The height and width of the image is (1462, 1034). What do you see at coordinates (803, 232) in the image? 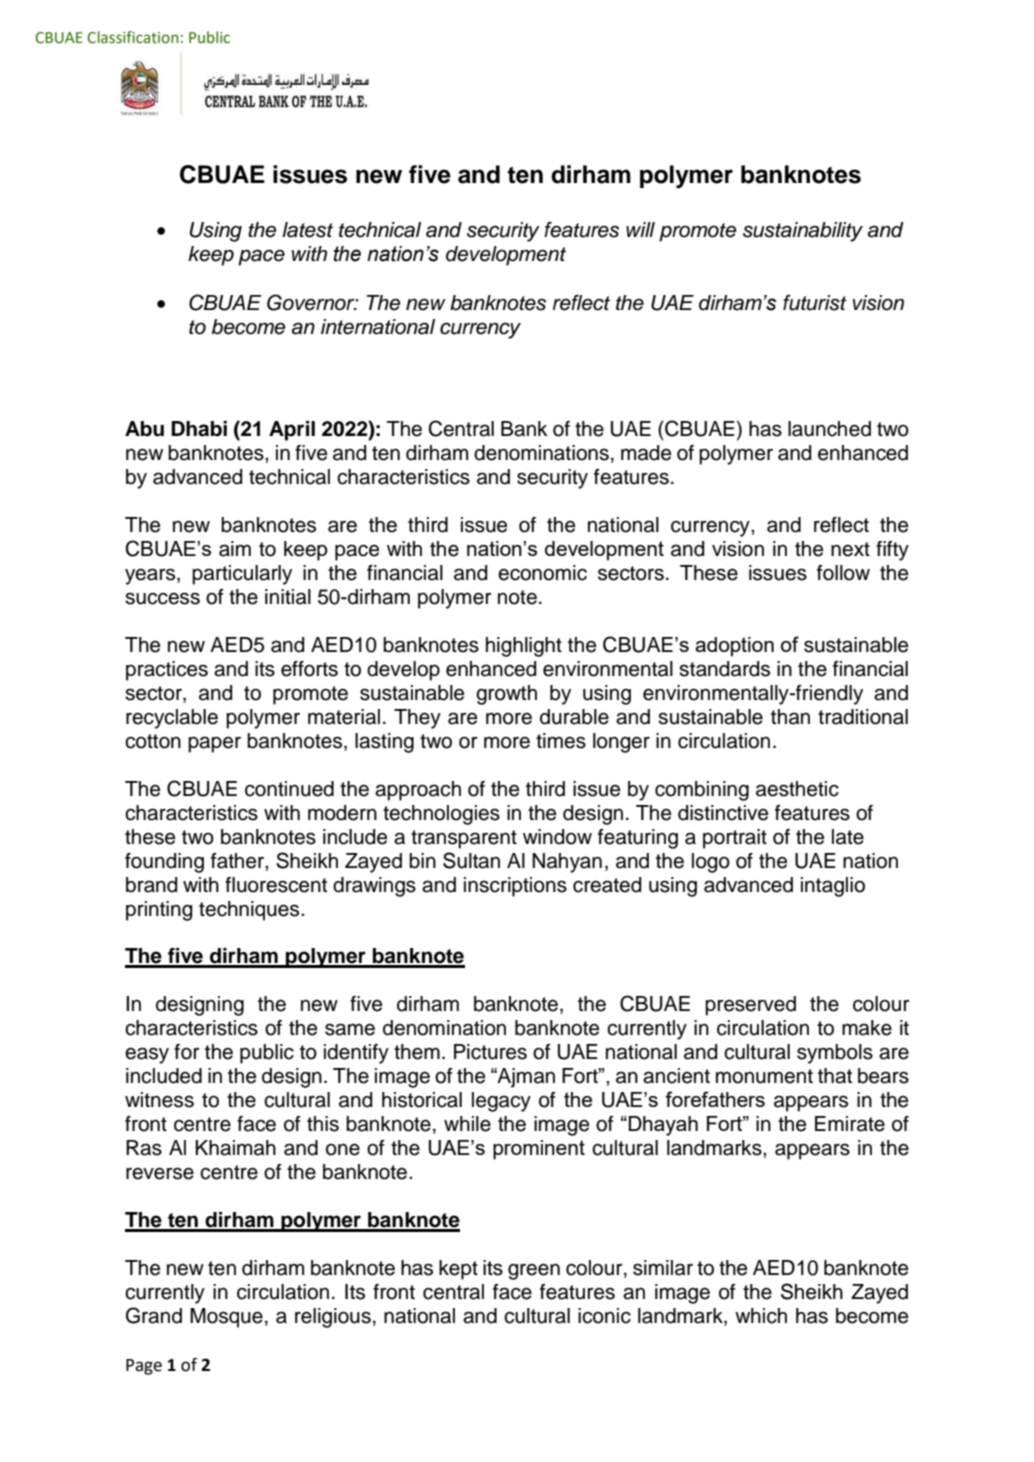
I see `sustainability` at bounding box center [803, 232].
